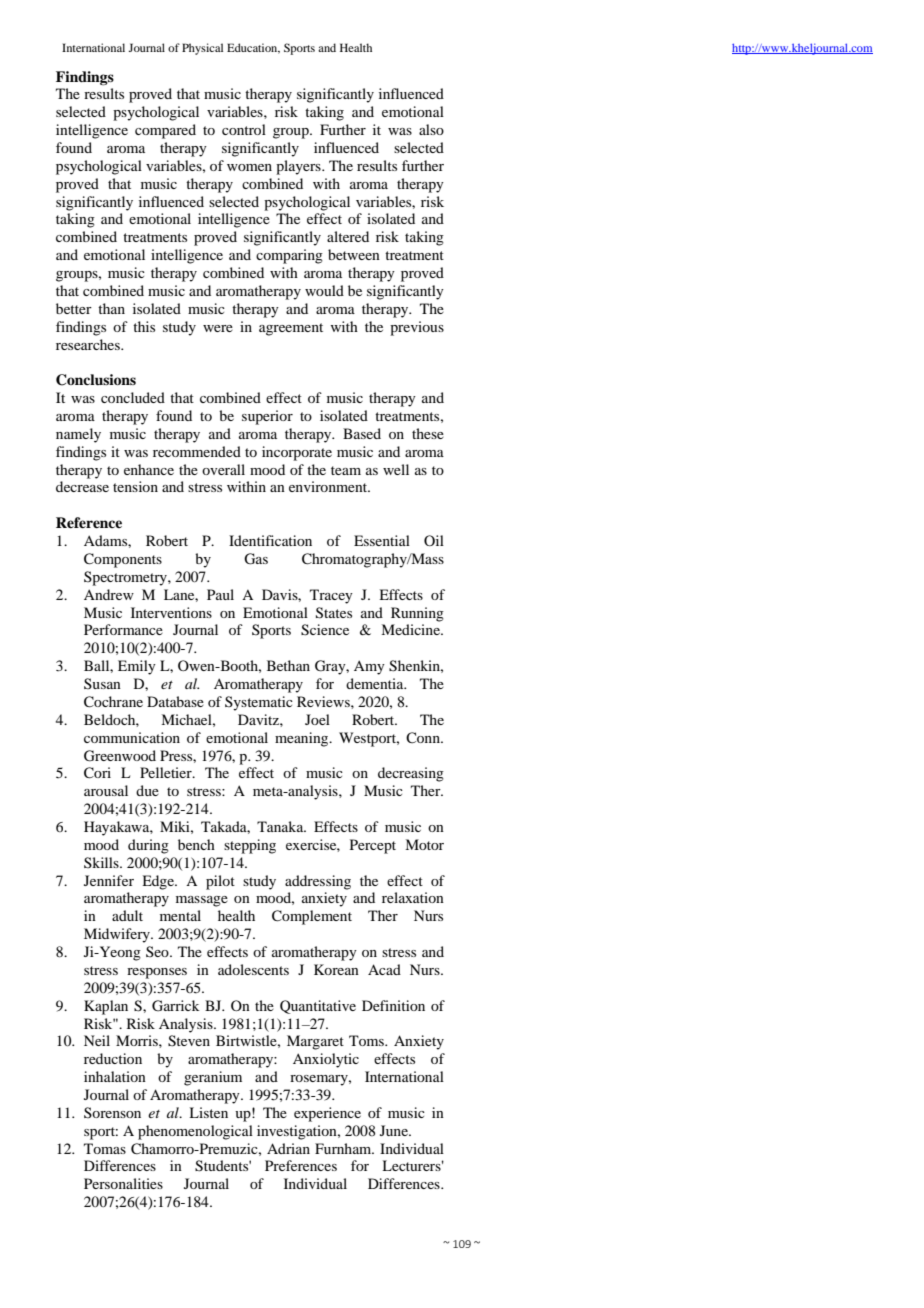 This page has width=924, height=1308. I want to click on compared, so click(165, 131).
